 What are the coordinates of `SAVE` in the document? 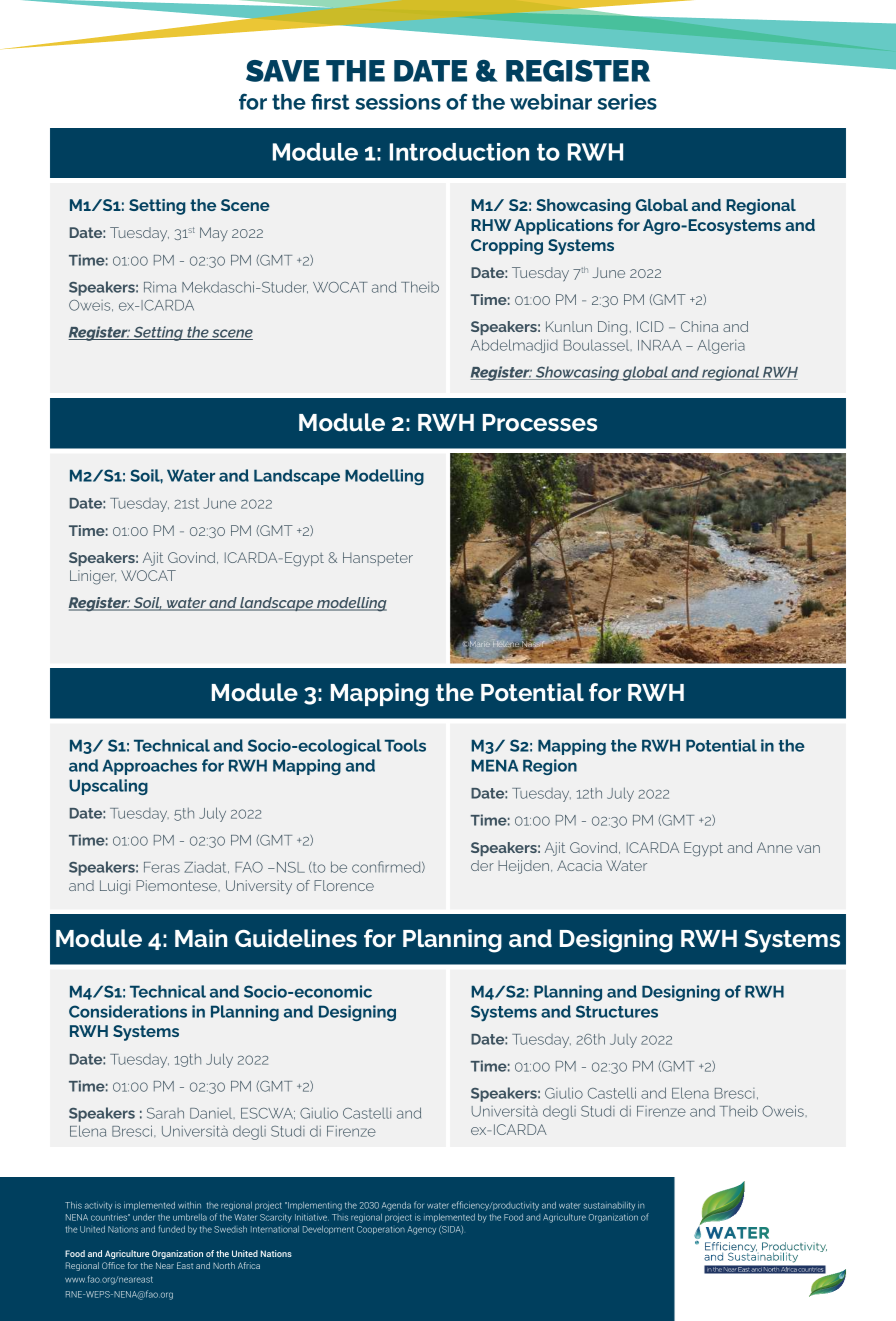 It's located at (282, 71).
